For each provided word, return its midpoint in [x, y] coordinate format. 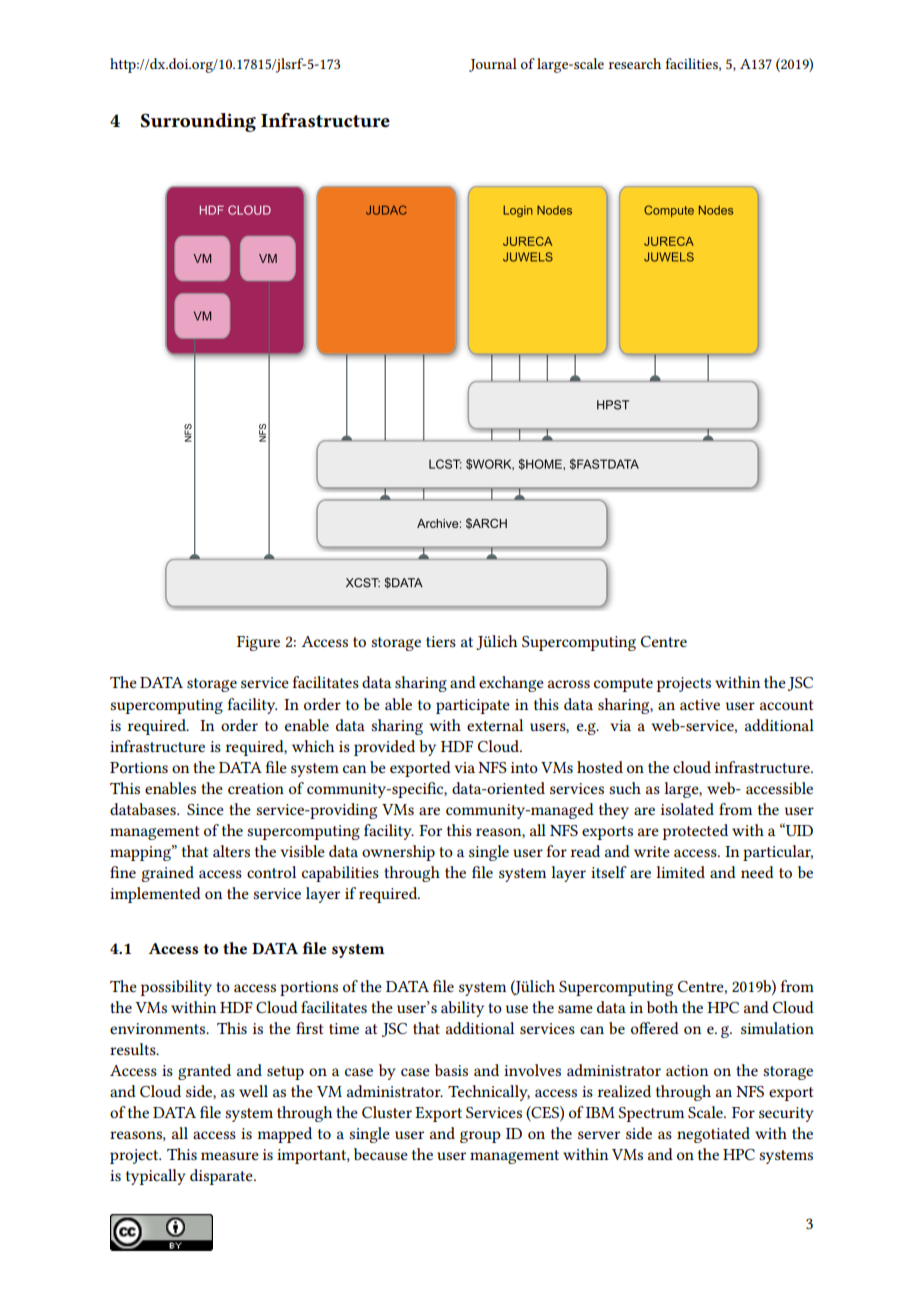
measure [230, 1156]
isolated [687, 809]
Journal [493, 65]
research [635, 63]
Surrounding [198, 122]
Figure [258, 643]
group [480, 1137]
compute [623, 685]
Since [205, 809]
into [524, 767]
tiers [441, 641]
